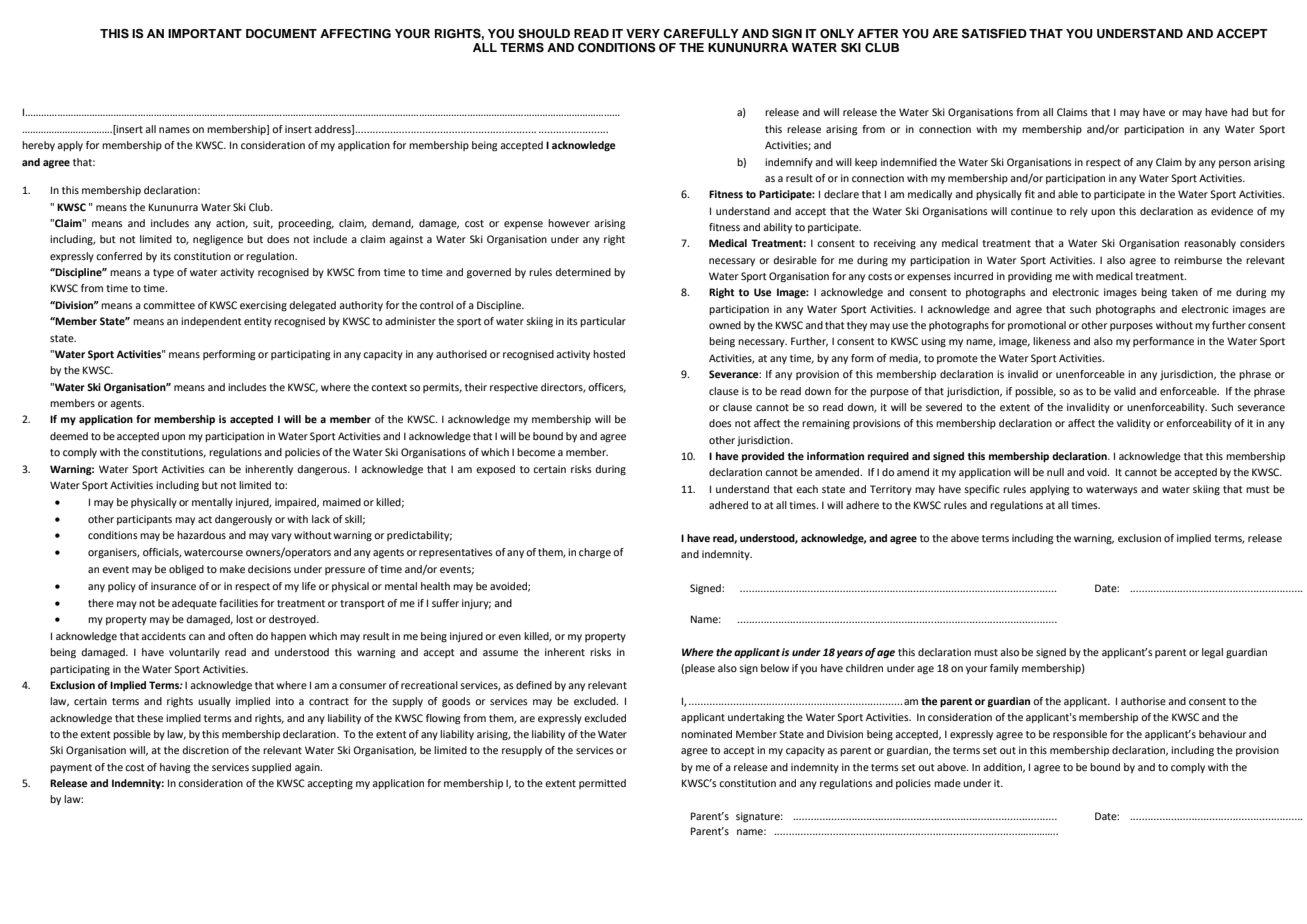 Image resolution: width=1307 pixels, height=924 pixels. What do you see at coordinates (69, 436) in the image?
I see `deemed` at bounding box center [69, 436].
